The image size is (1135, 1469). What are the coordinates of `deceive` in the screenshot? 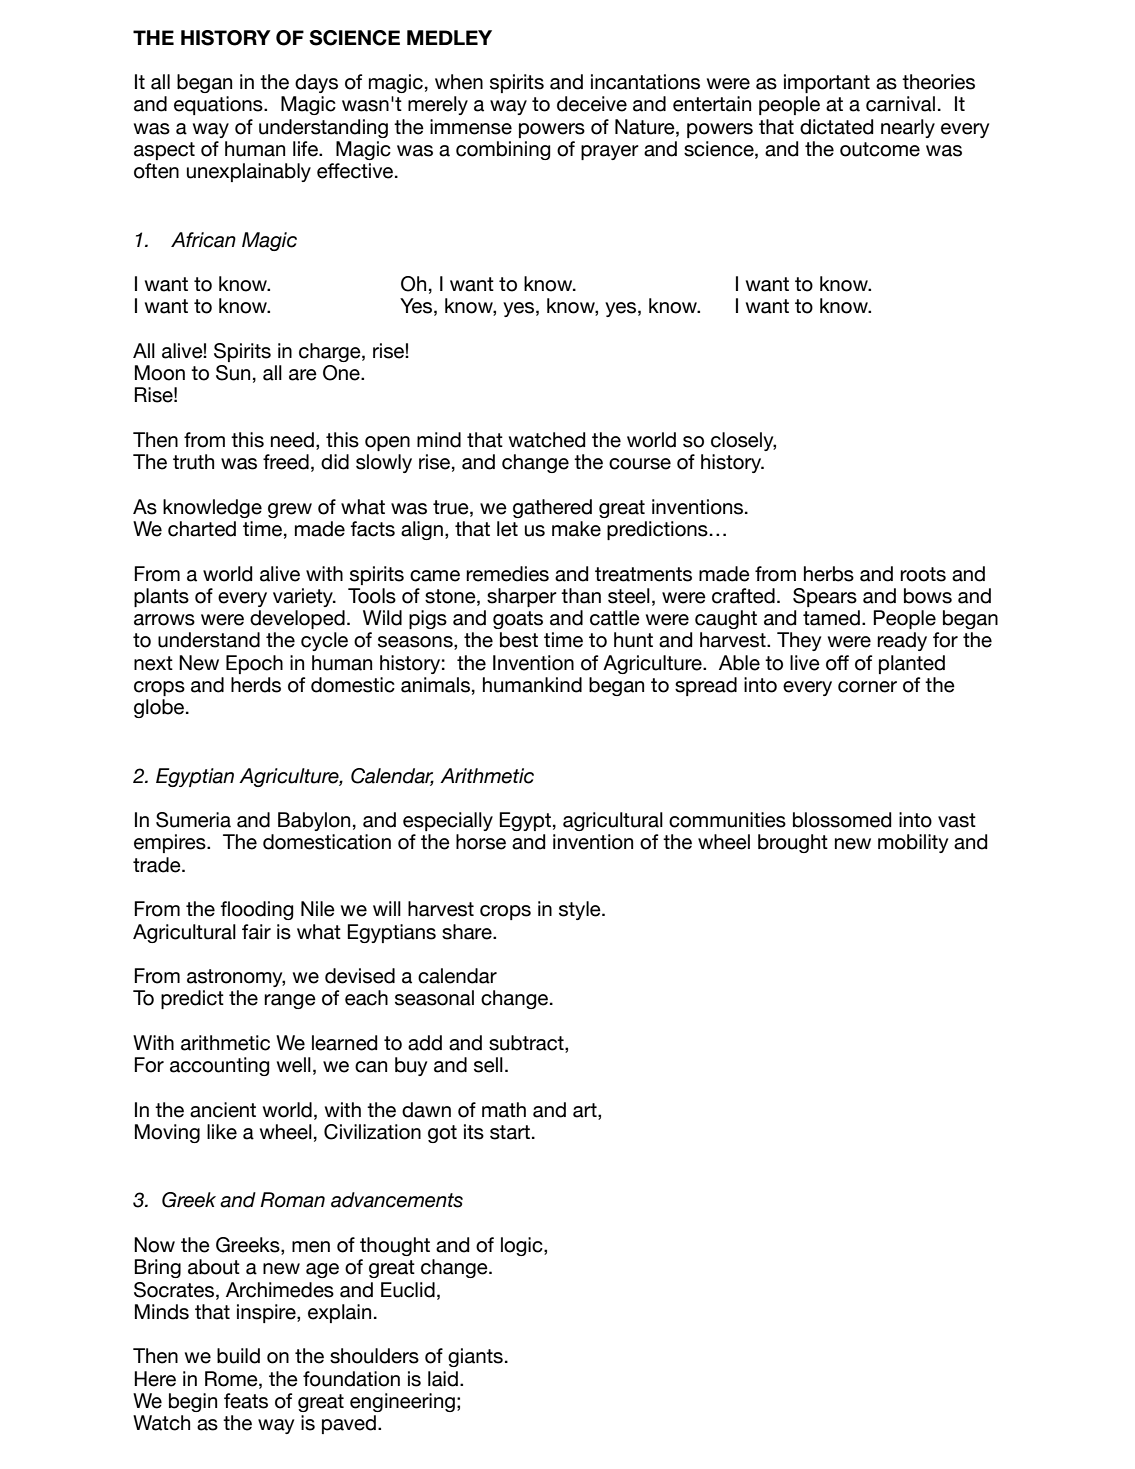 It's located at (592, 104).
